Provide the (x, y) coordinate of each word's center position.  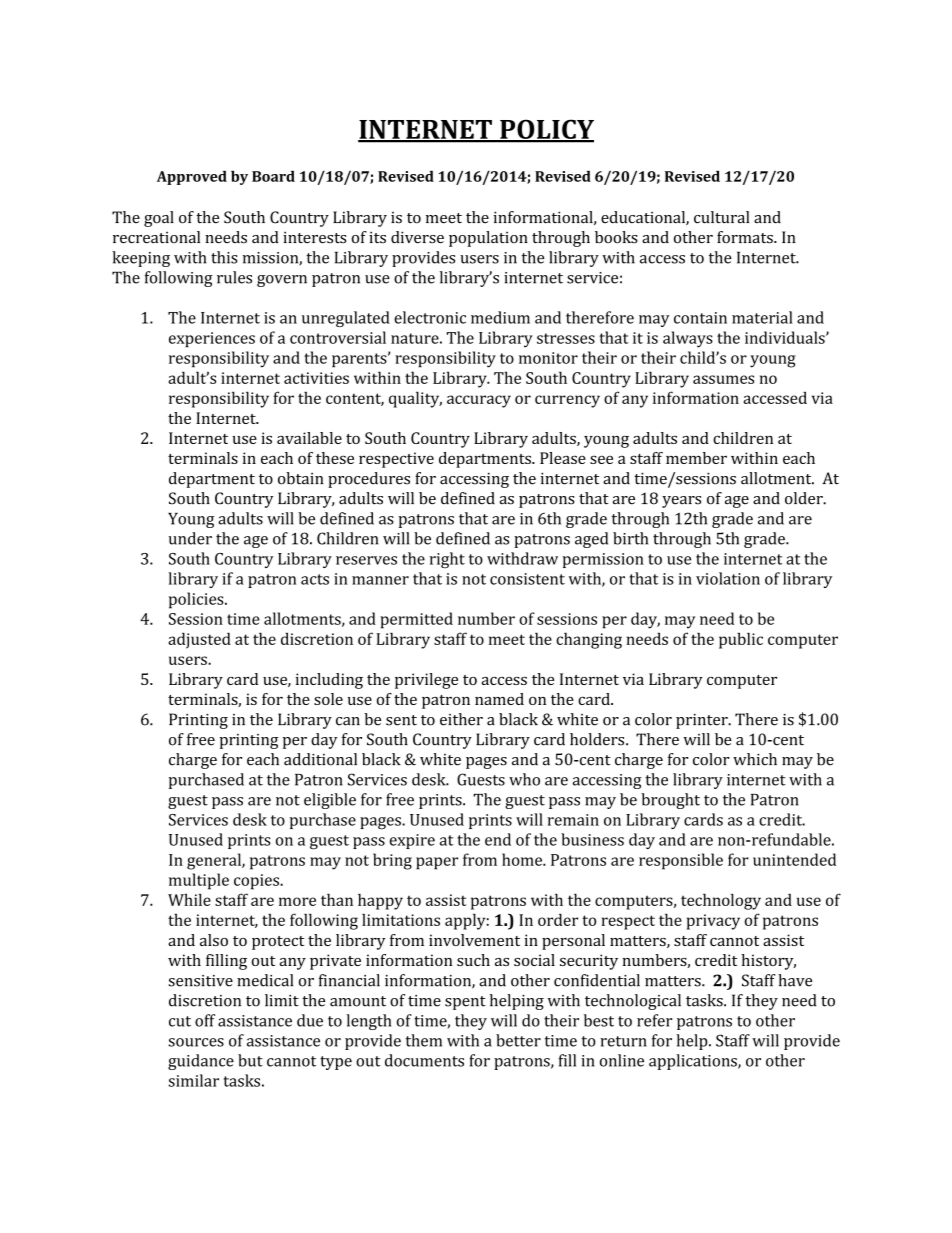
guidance (201, 1062)
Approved (192, 177)
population (488, 239)
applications (694, 1062)
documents (424, 1060)
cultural (722, 217)
